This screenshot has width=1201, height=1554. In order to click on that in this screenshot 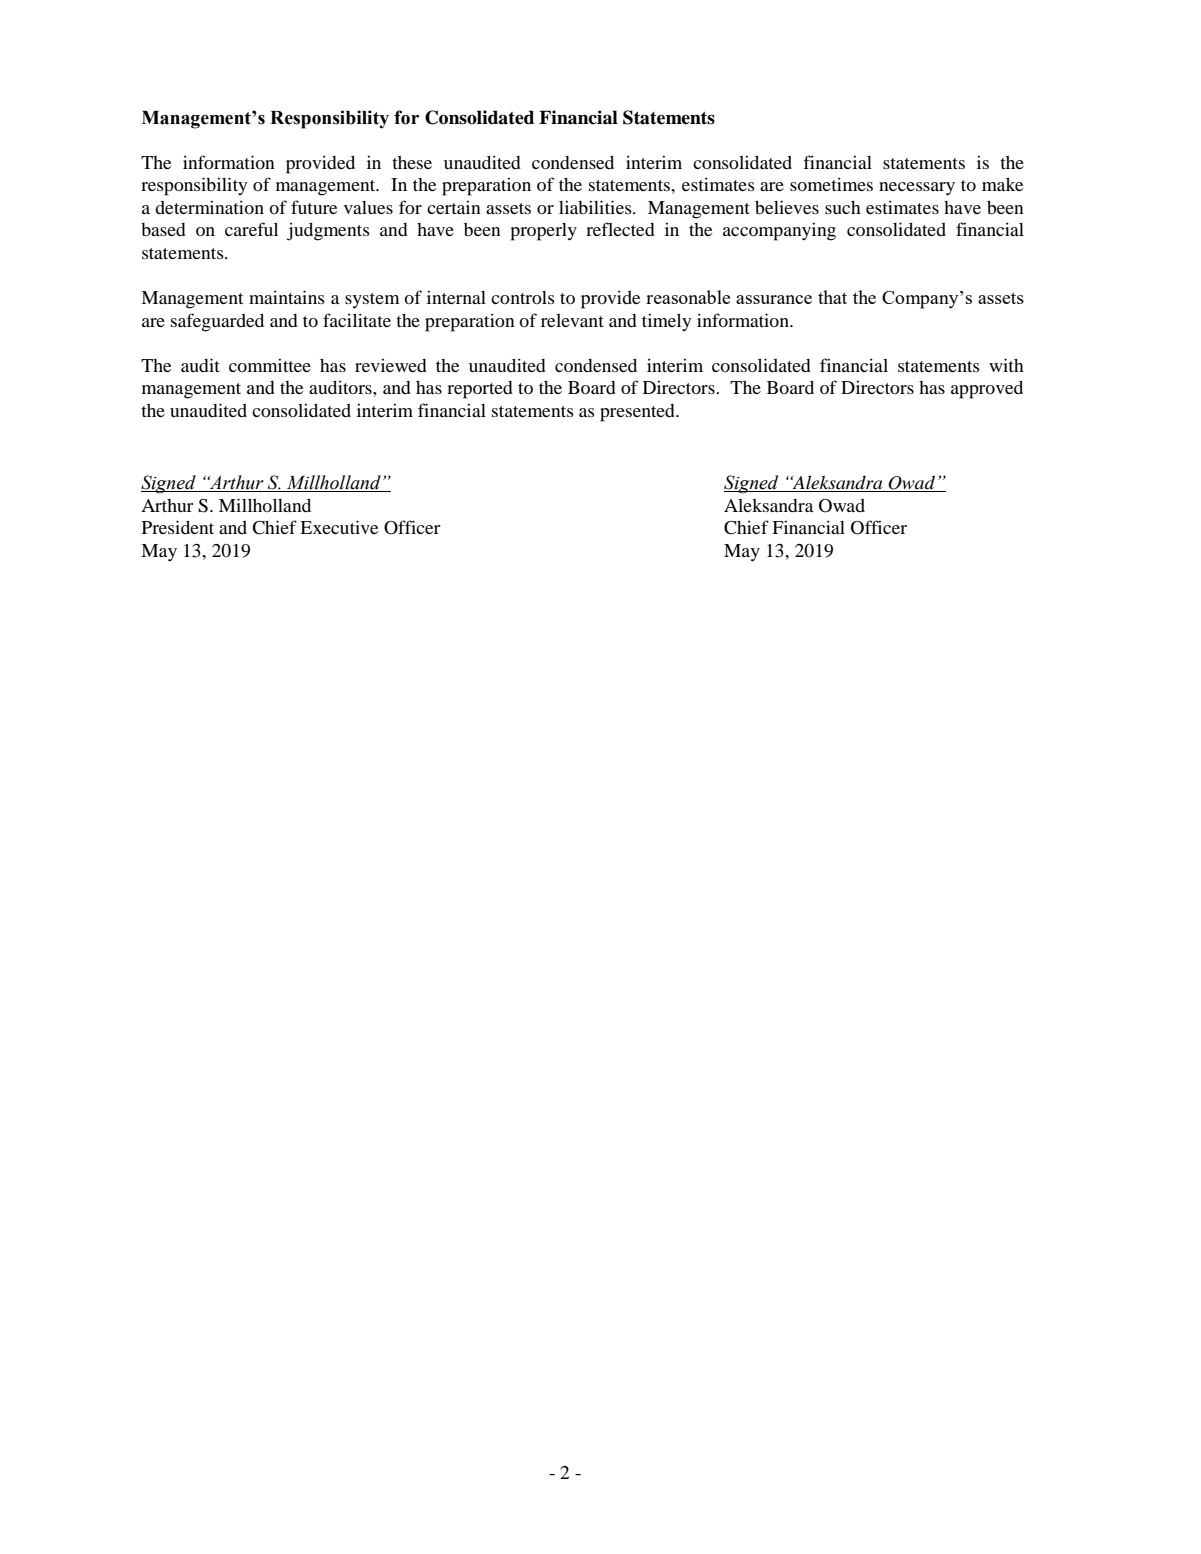, I will do `click(832, 297)`.
